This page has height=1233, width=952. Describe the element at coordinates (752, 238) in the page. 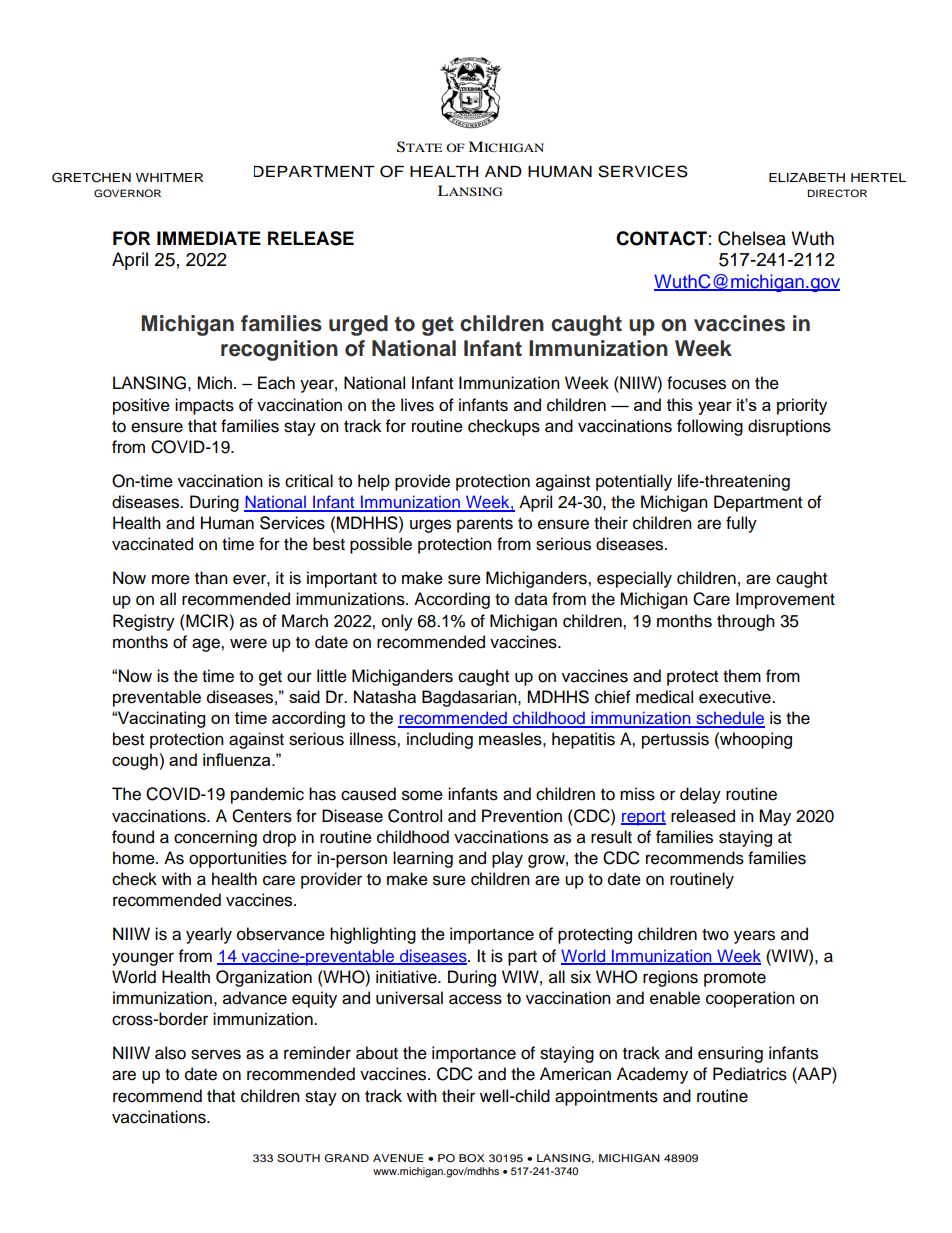

I see `Chelsea` at that location.
